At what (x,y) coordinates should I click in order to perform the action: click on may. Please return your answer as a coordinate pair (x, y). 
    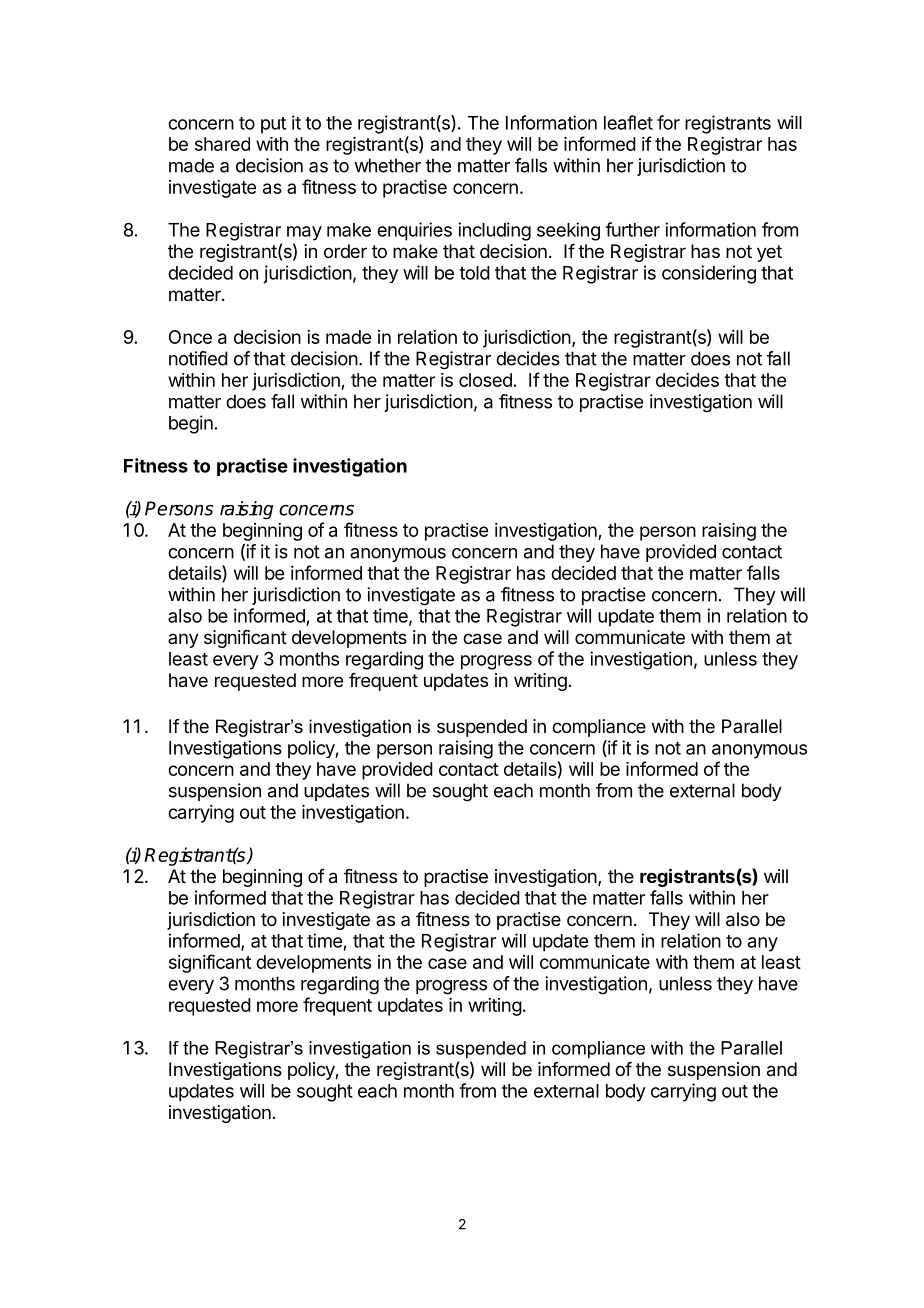
    Looking at the image, I should click on (304, 233).
